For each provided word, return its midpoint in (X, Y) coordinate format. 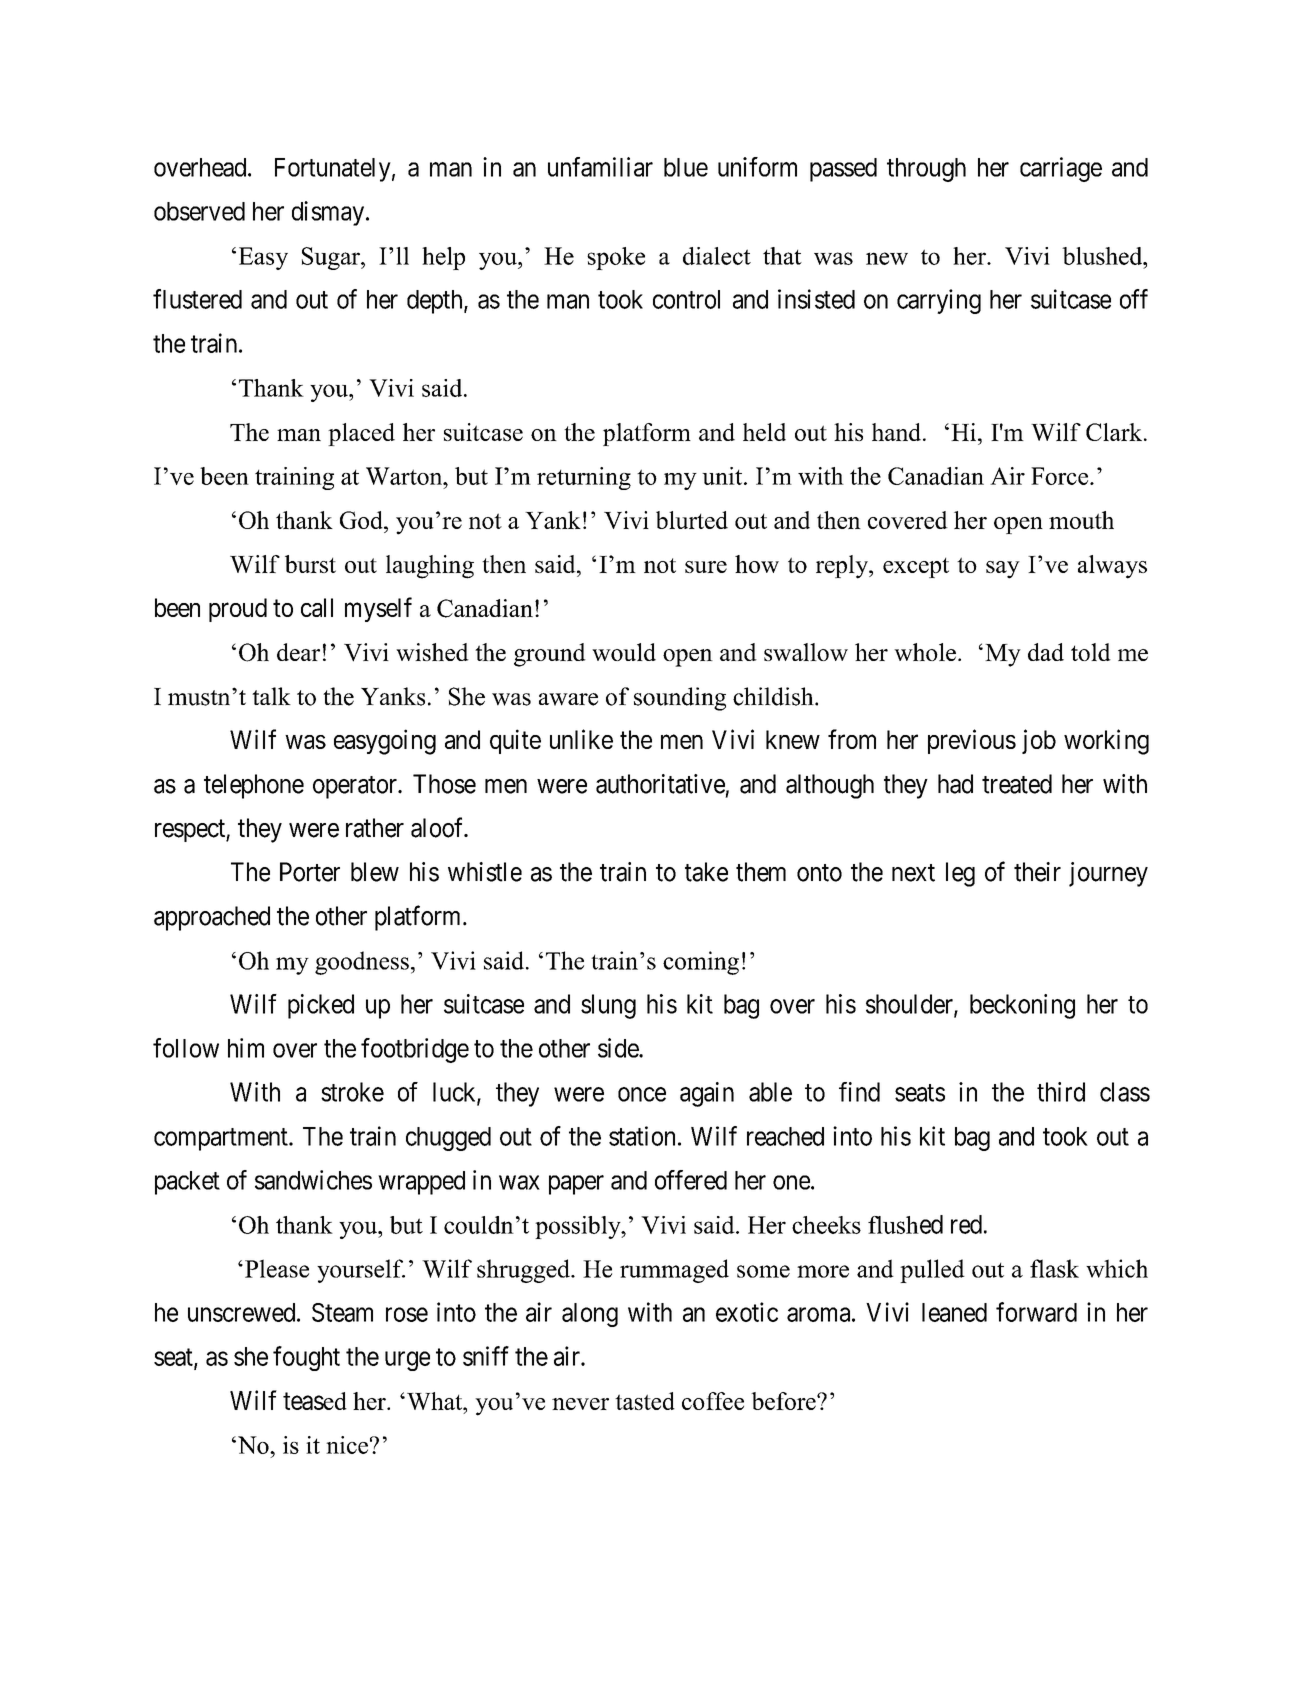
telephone (254, 786)
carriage (1061, 169)
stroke (352, 1092)
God (362, 520)
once (642, 1094)
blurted (692, 520)
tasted (645, 1401)
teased (315, 1401)
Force (1061, 476)
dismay (329, 213)
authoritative (660, 784)
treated (1017, 784)
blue (686, 167)
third (1061, 1092)
